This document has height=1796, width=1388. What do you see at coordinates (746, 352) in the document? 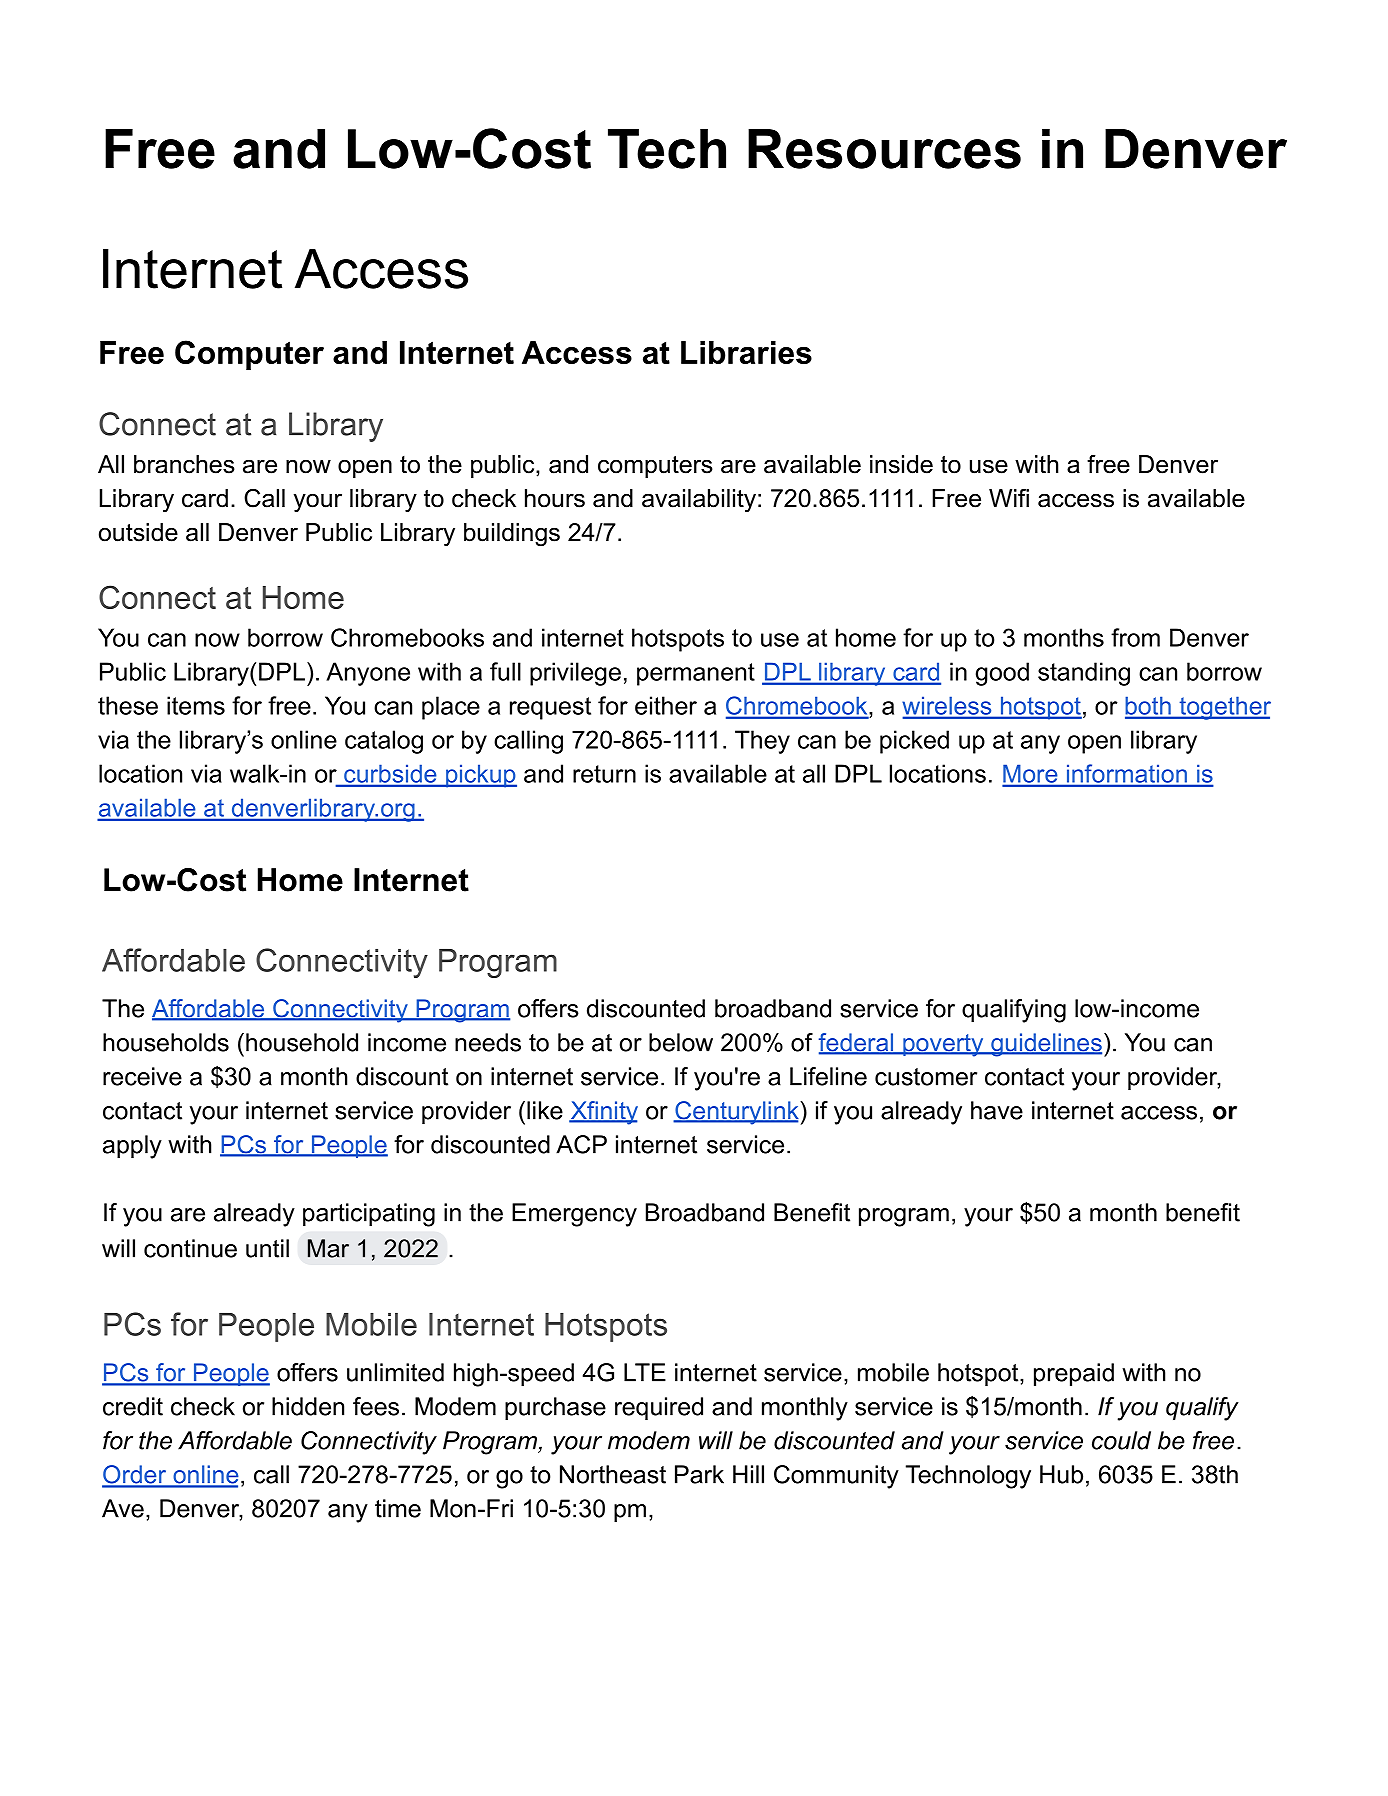
I see `Libraries` at bounding box center [746, 352].
